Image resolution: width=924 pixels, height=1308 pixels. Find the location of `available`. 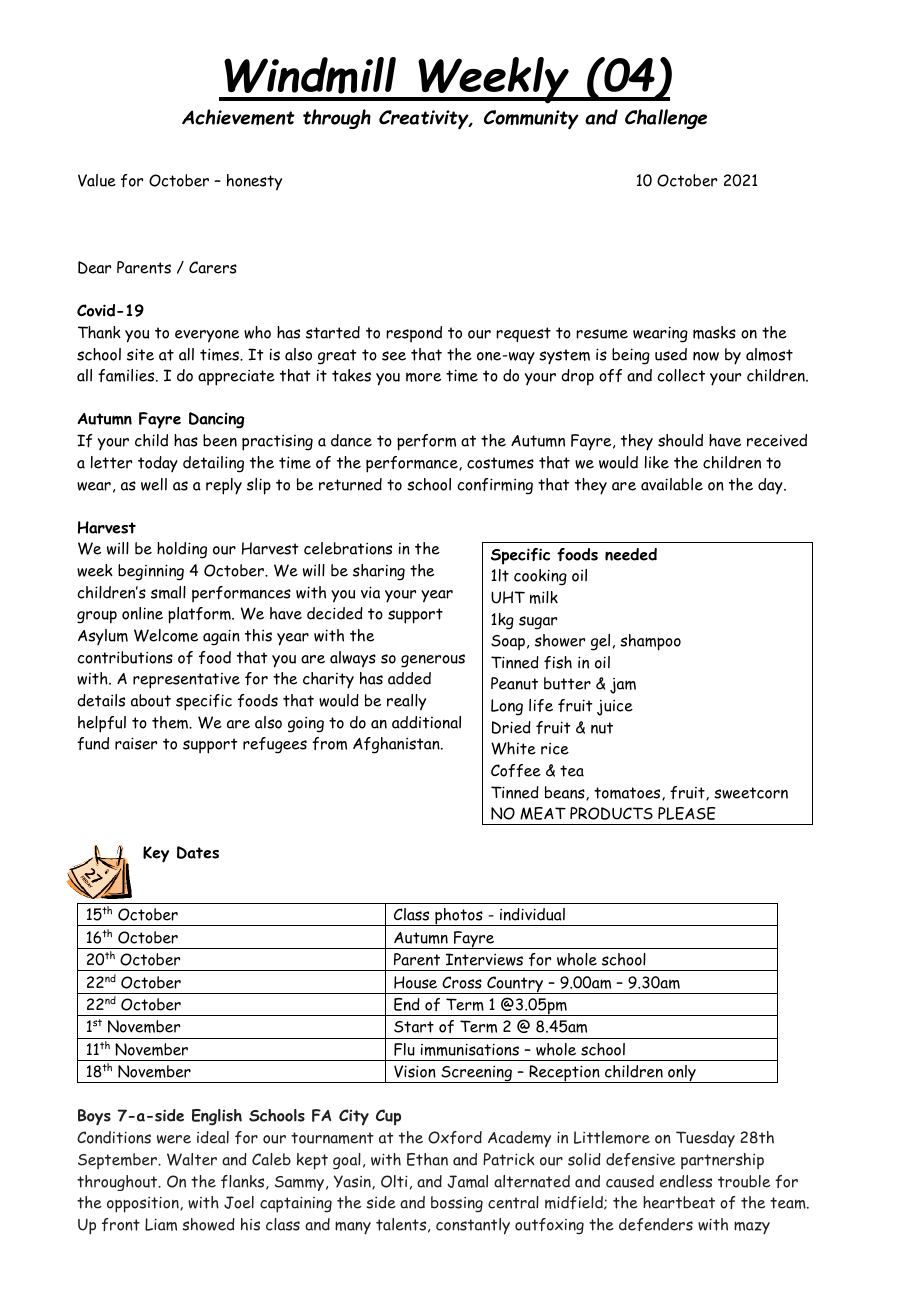

available is located at coordinates (672, 484).
